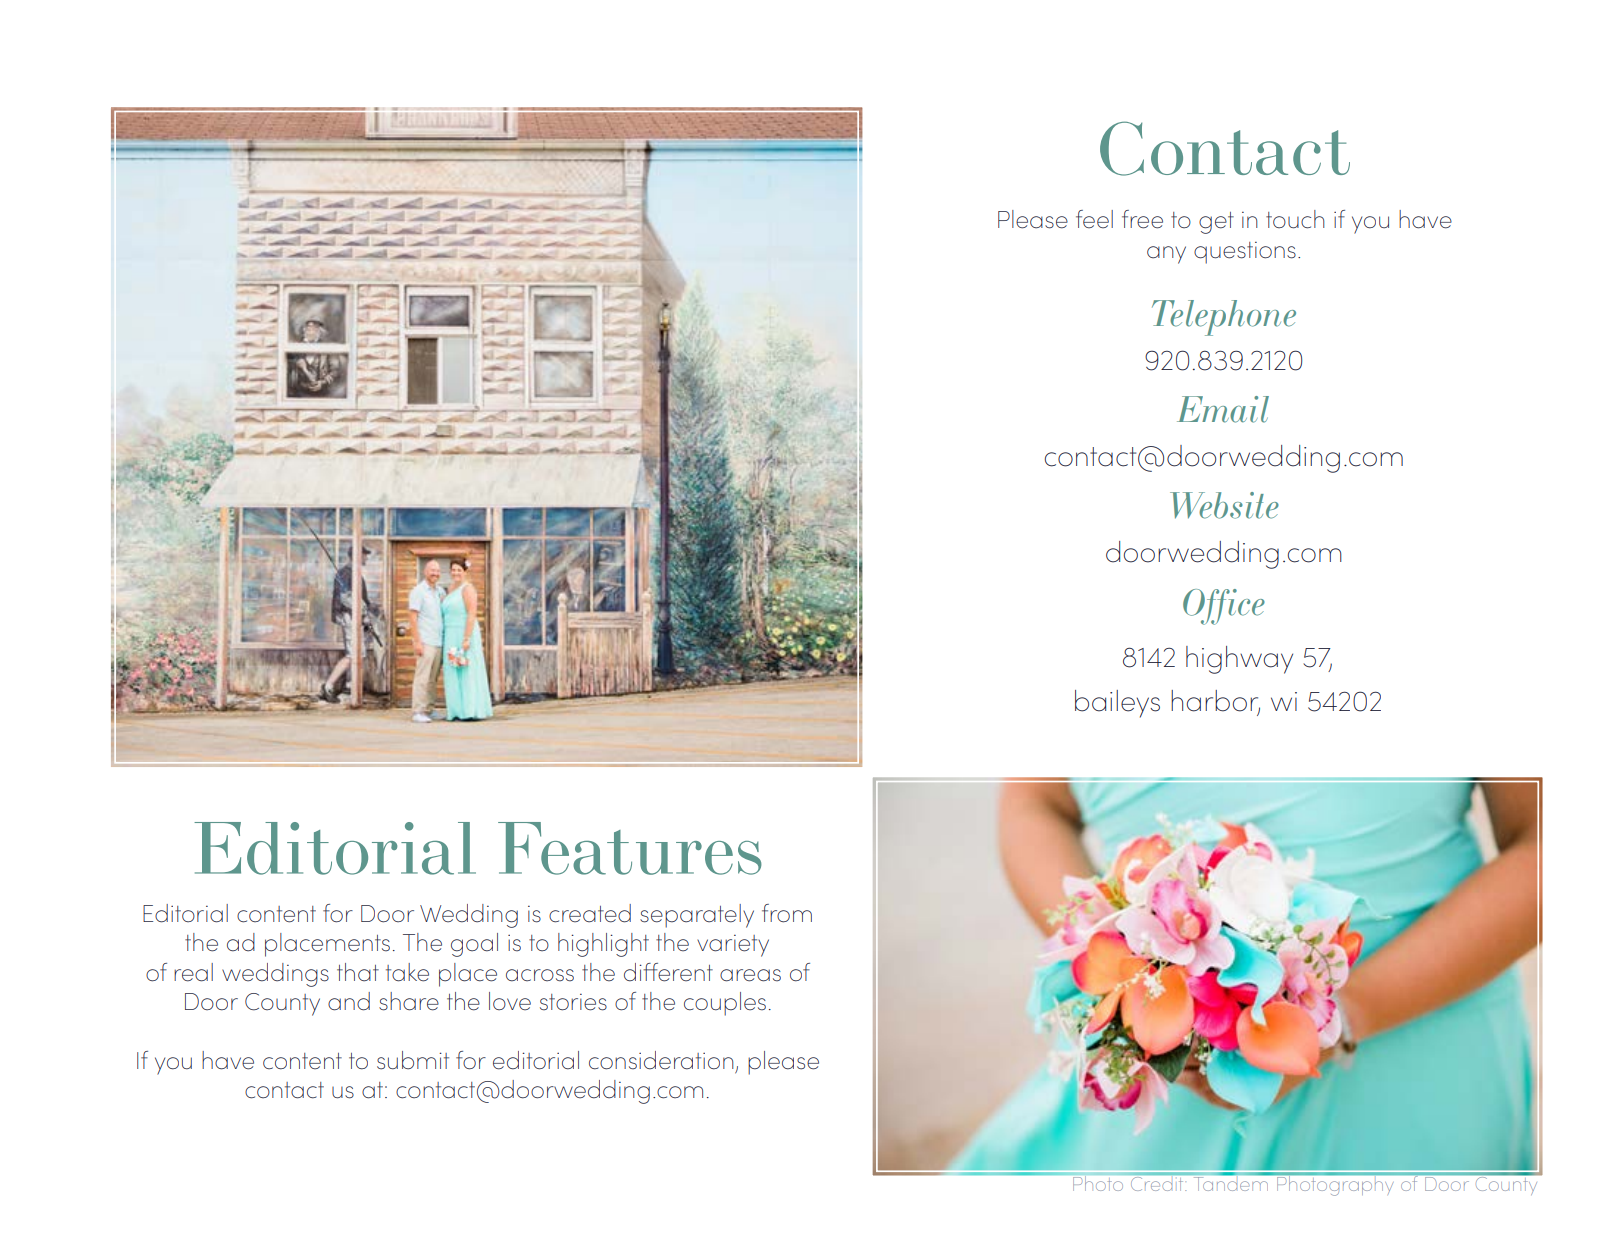 This screenshot has width=1616, height=1249. What do you see at coordinates (1223, 409) in the screenshot?
I see `Email` at bounding box center [1223, 409].
